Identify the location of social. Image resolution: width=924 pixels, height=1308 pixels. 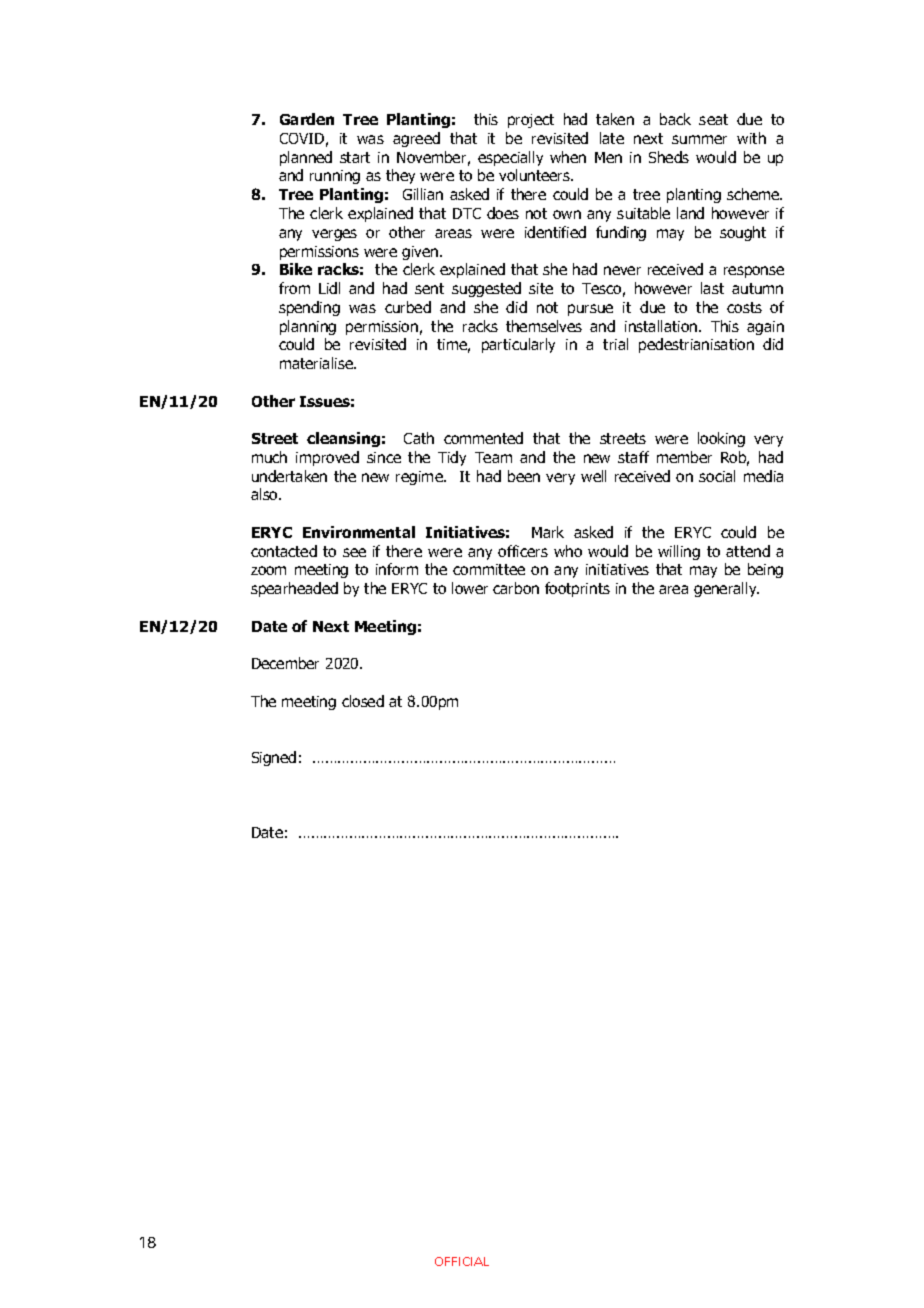
(717, 476).
